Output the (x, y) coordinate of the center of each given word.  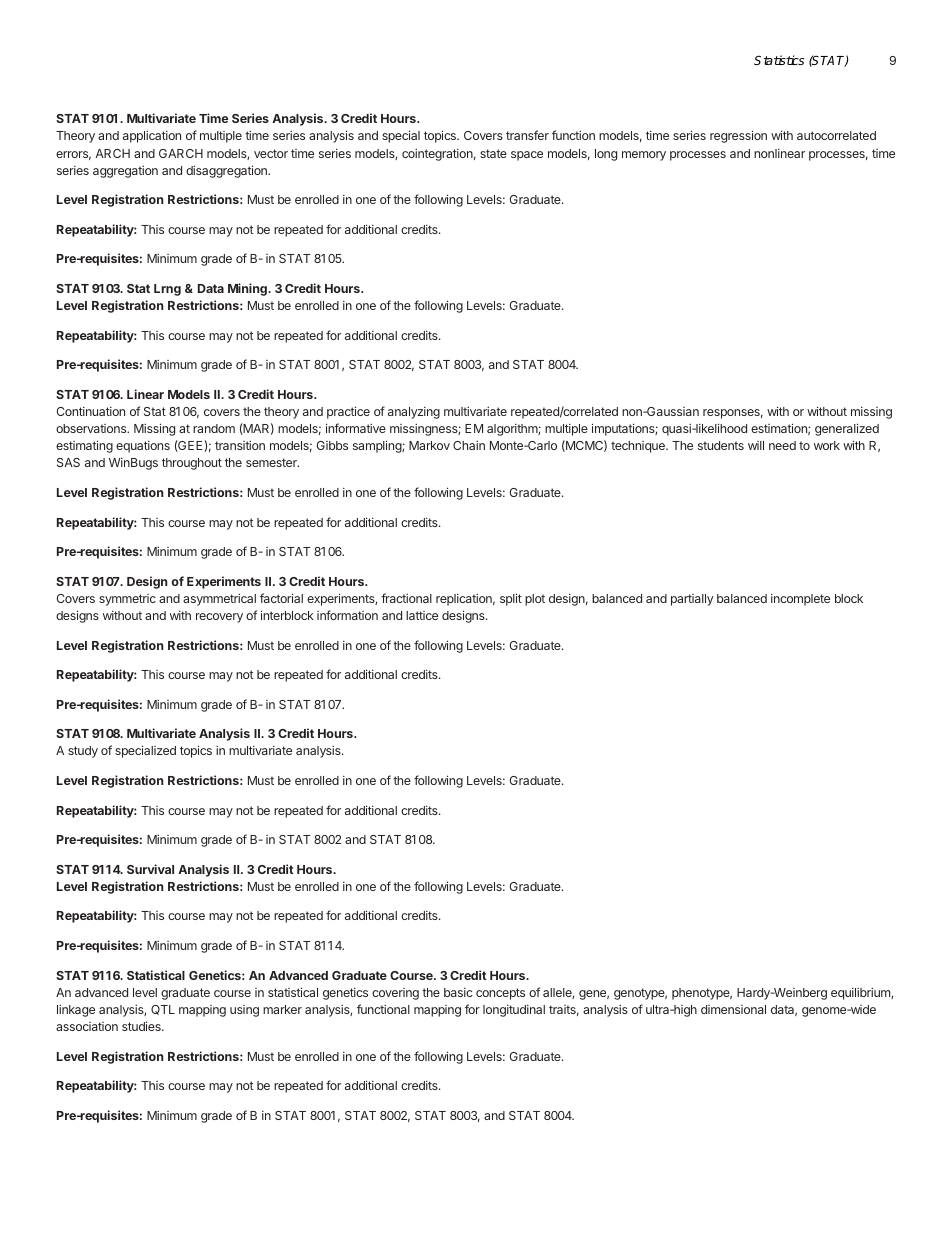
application (152, 136)
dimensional (733, 1009)
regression (738, 136)
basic (458, 992)
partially (692, 600)
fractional (406, 598)
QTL (163, 1010)
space (527, 156)
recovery (219, 618)
